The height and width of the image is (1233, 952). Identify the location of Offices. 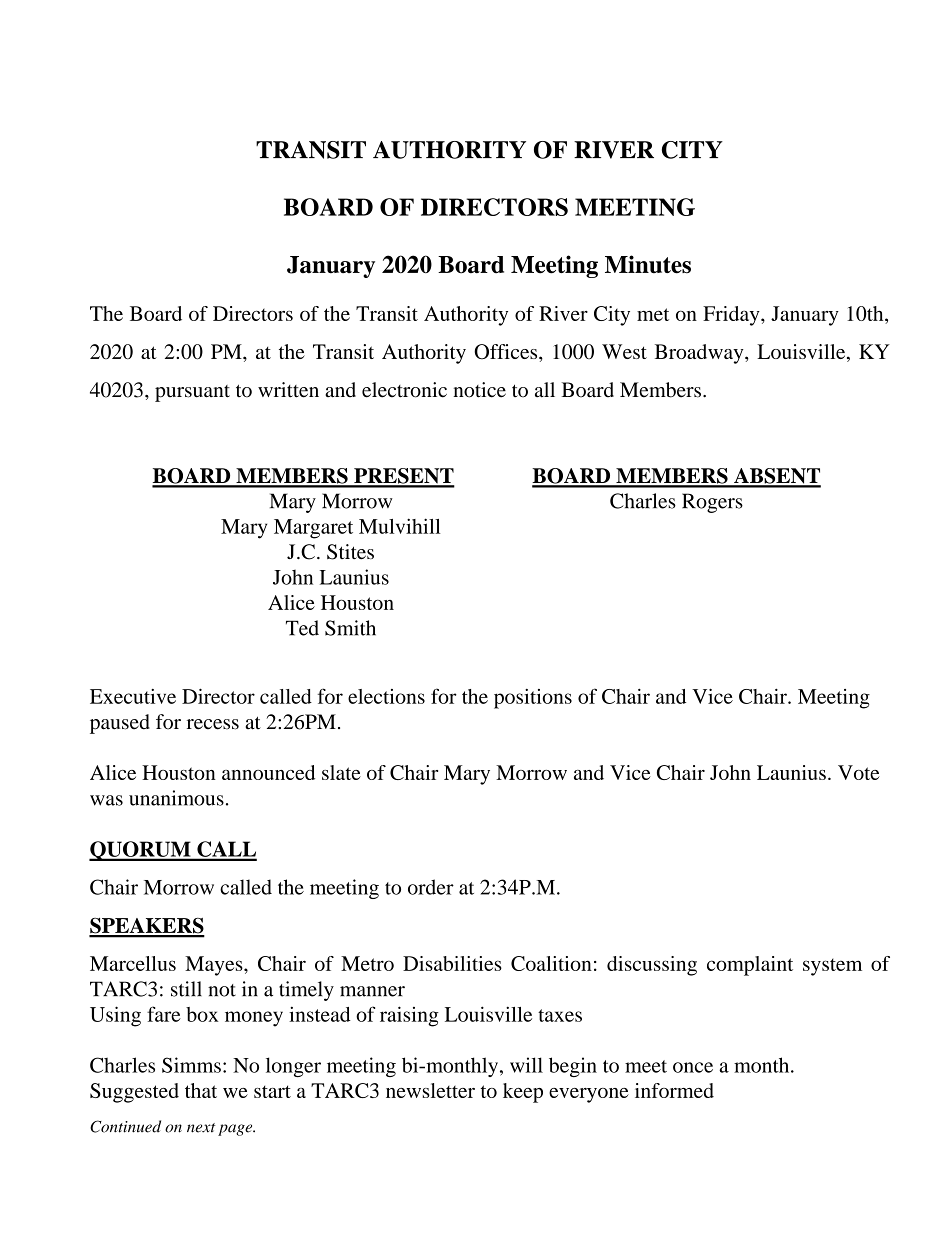
(507, 352).
